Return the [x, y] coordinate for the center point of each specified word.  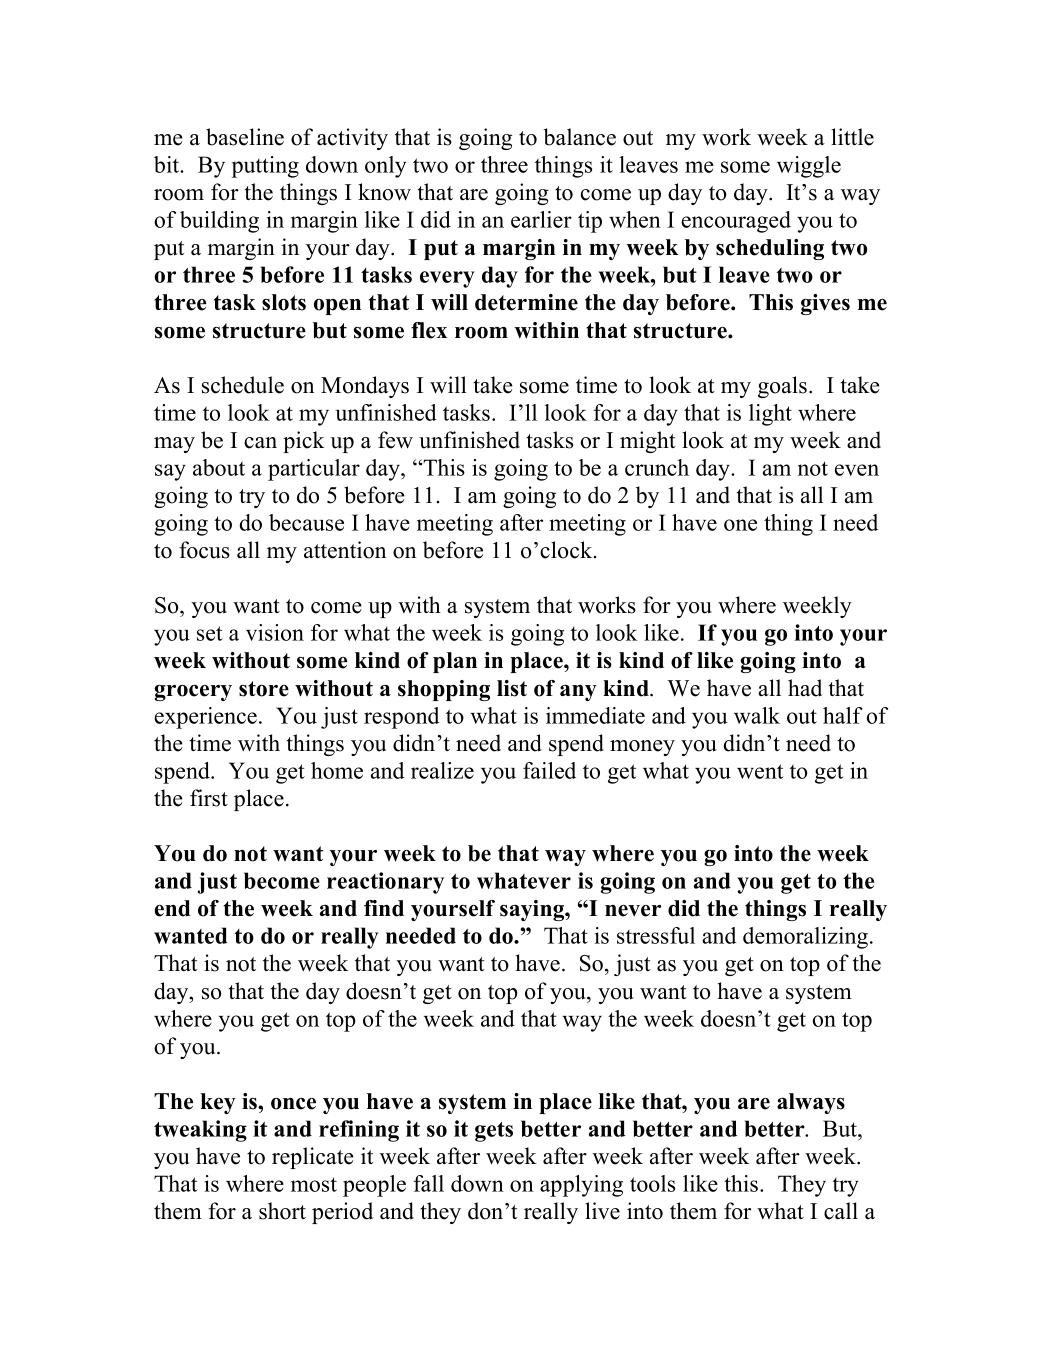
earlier [541, 219]
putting [265, 167]
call [841, 1211]
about [219, 467]
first [209, 798]
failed [549, 770]
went [760, 771]
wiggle [809, 167]
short [282, 1211]
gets [494, 1132]
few [395, 440]
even [857, 470]
